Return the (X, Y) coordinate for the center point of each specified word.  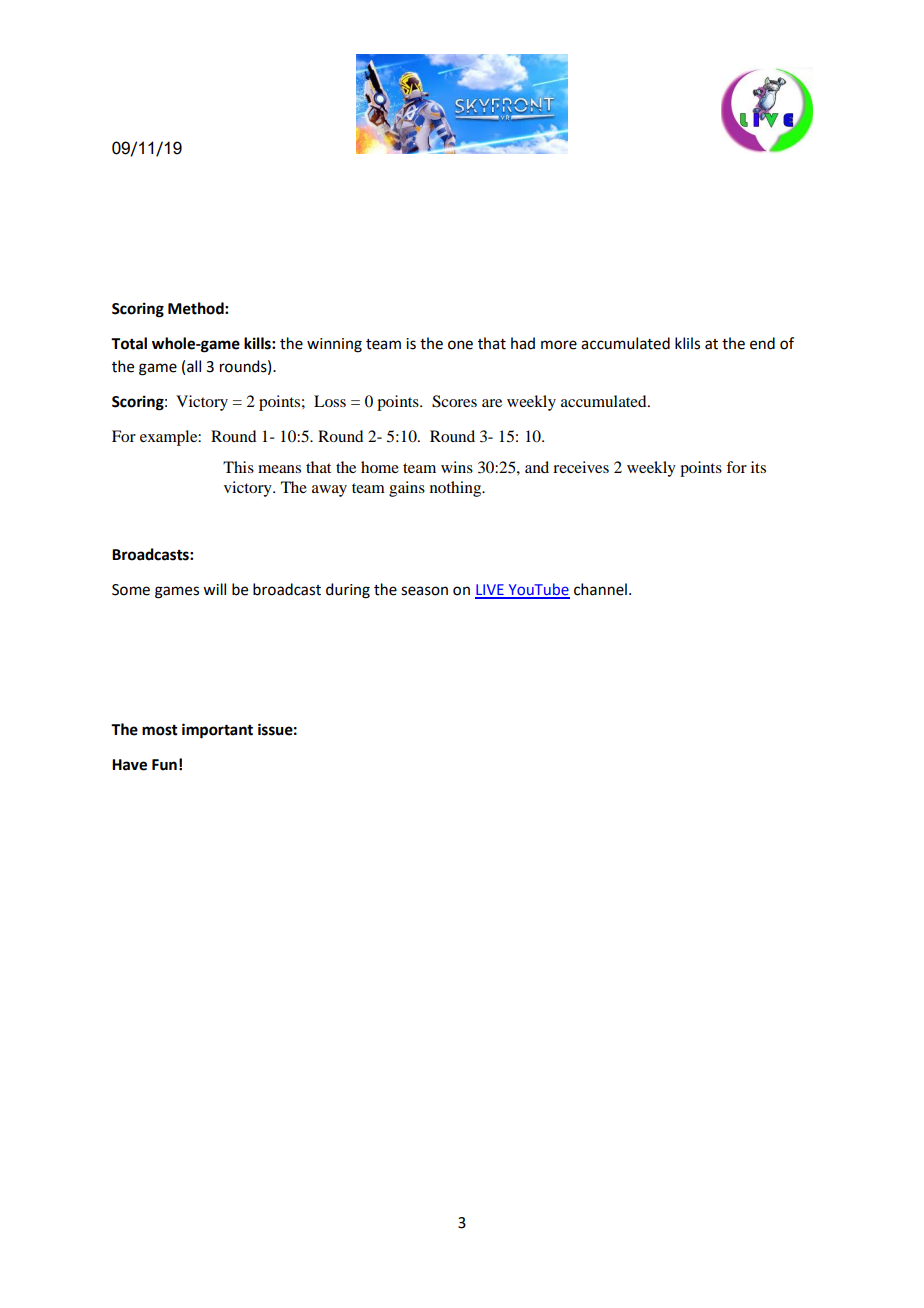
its (758, 467)
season (424, 591)
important (217, 731)
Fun (164, 765)
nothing (457, 489)
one (460, 345)
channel (600, 589)
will (214, 589)
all (194, 366)
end (762, 343)
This (238, 467)
